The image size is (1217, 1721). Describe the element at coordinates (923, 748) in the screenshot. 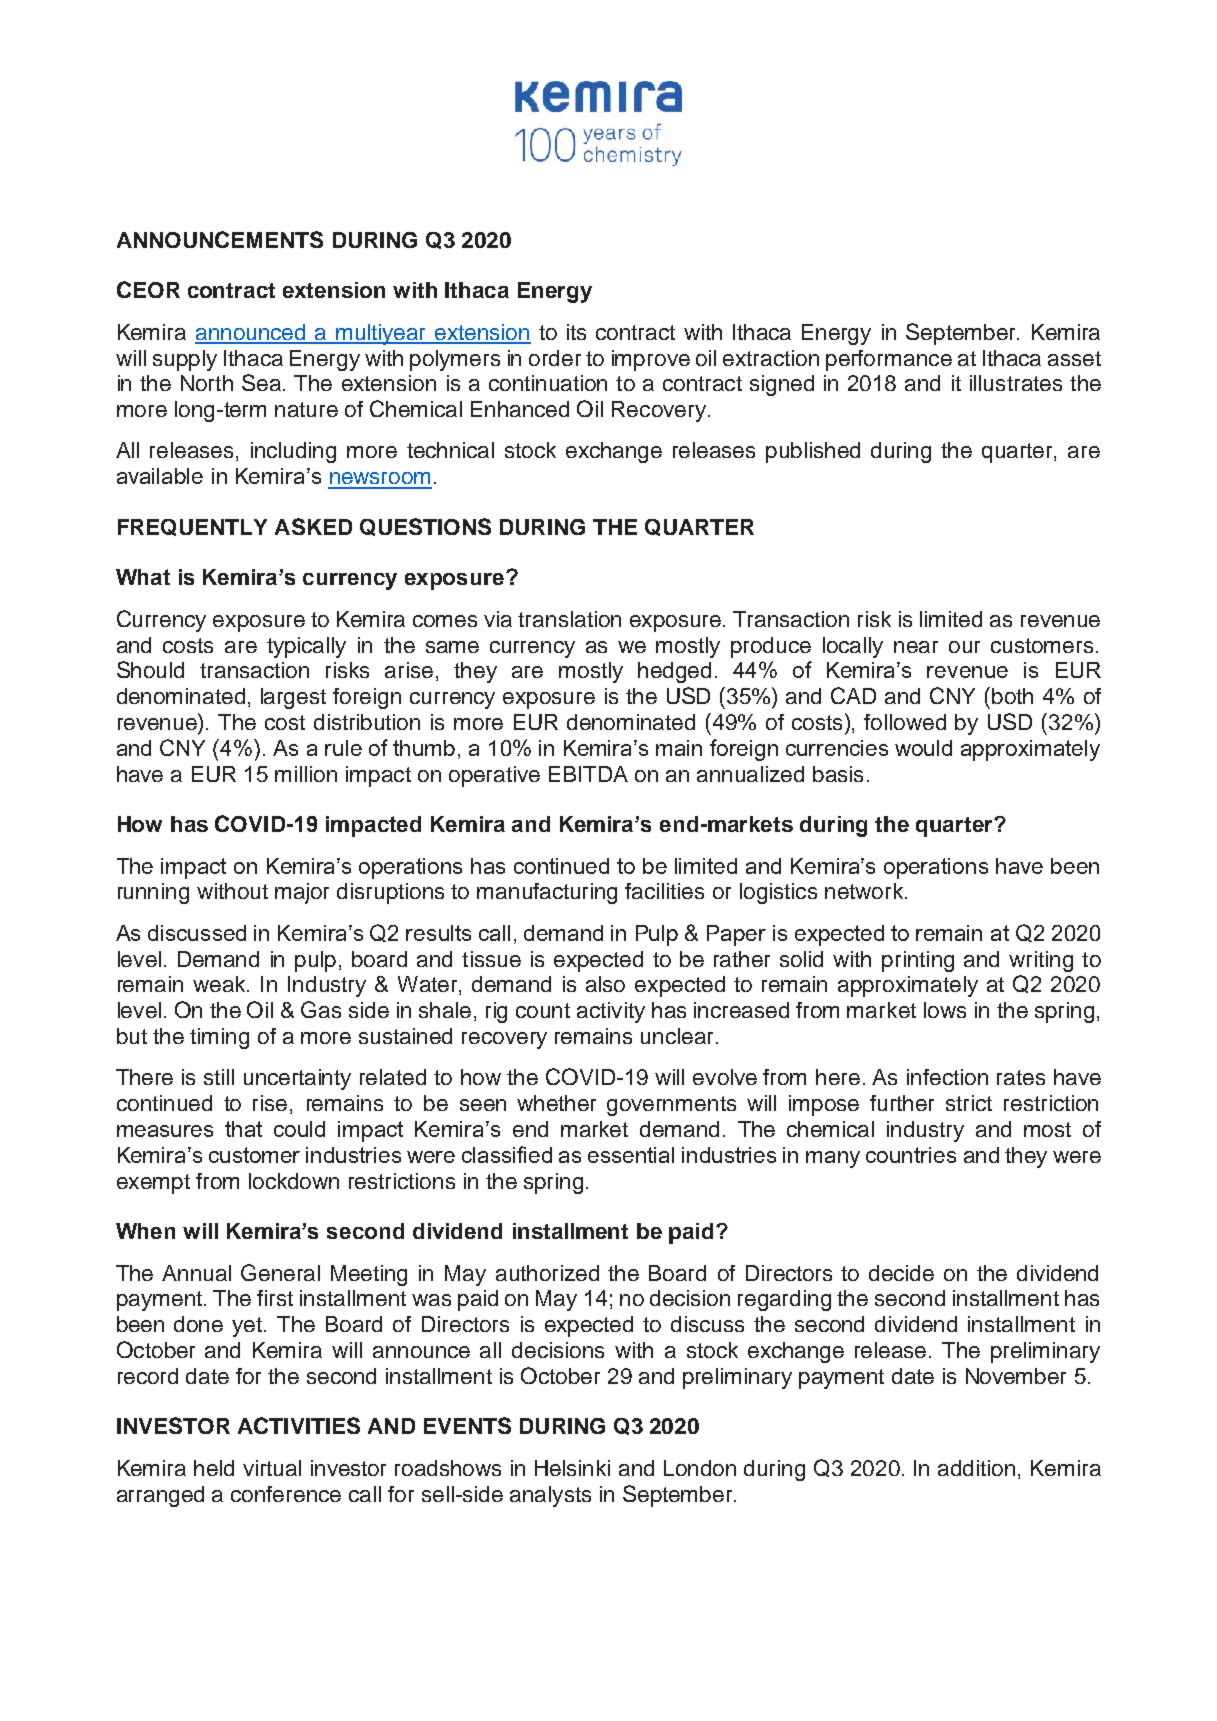

I see `would` at that location.
